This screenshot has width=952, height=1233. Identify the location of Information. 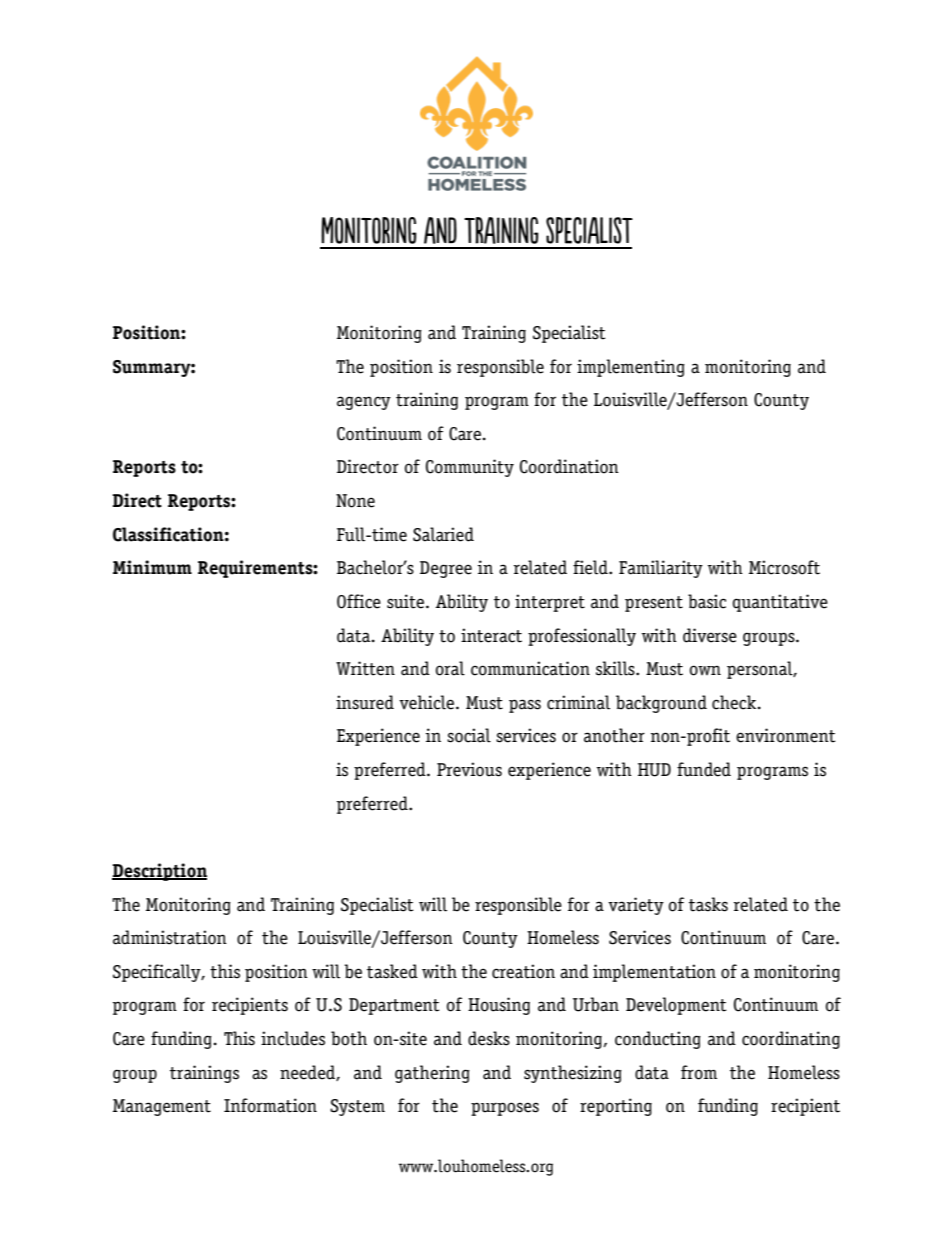
(270, 1105).
